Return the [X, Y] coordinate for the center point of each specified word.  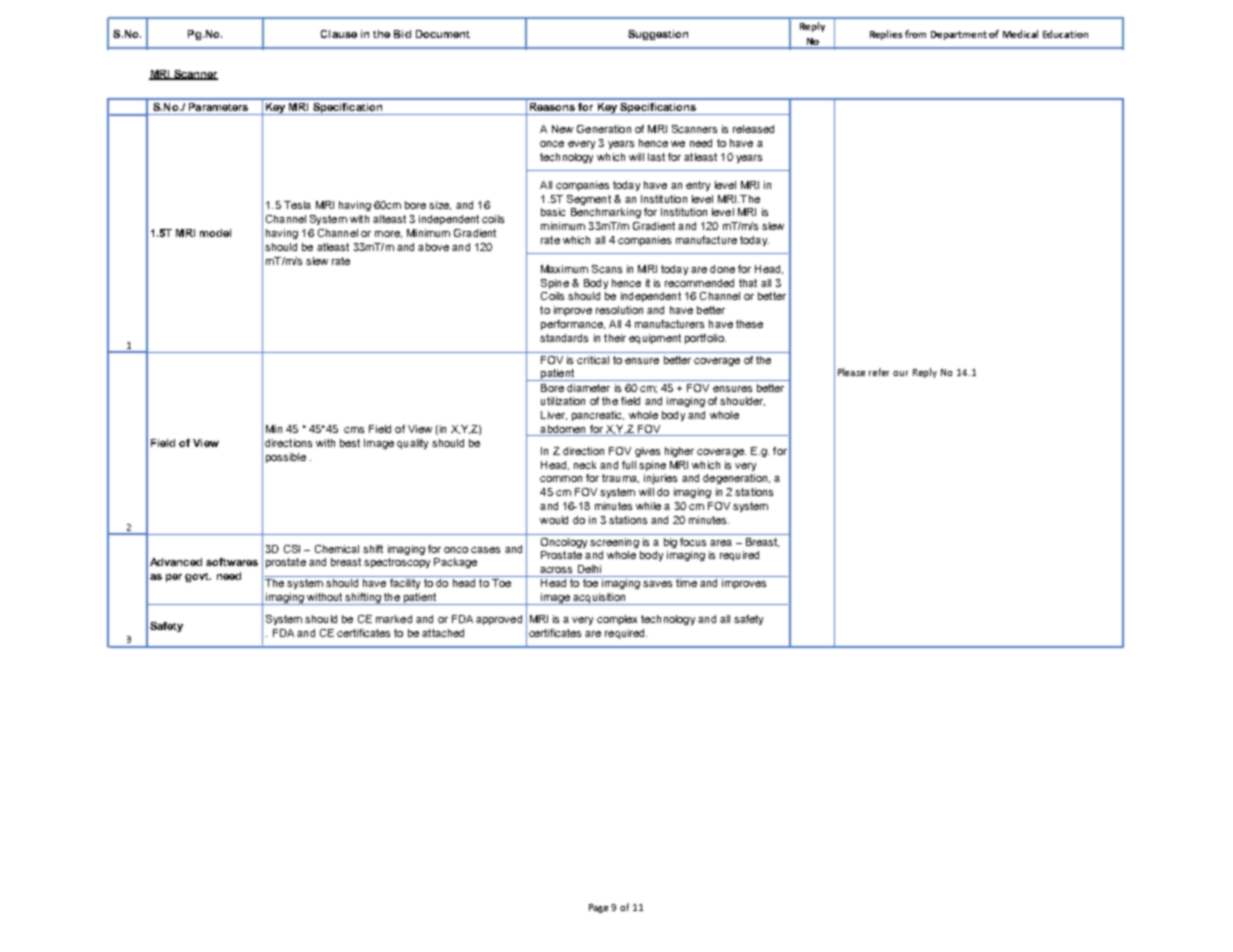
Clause [339, 34]
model [215, 233]
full [629, 465]
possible [286, 458]
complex [617, 620]
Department [960, 35]
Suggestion [658, 35]
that [748, 283]
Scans [607, 269]
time [686, 583]
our [900, 373]
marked [394, 619]
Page [600, 908]
